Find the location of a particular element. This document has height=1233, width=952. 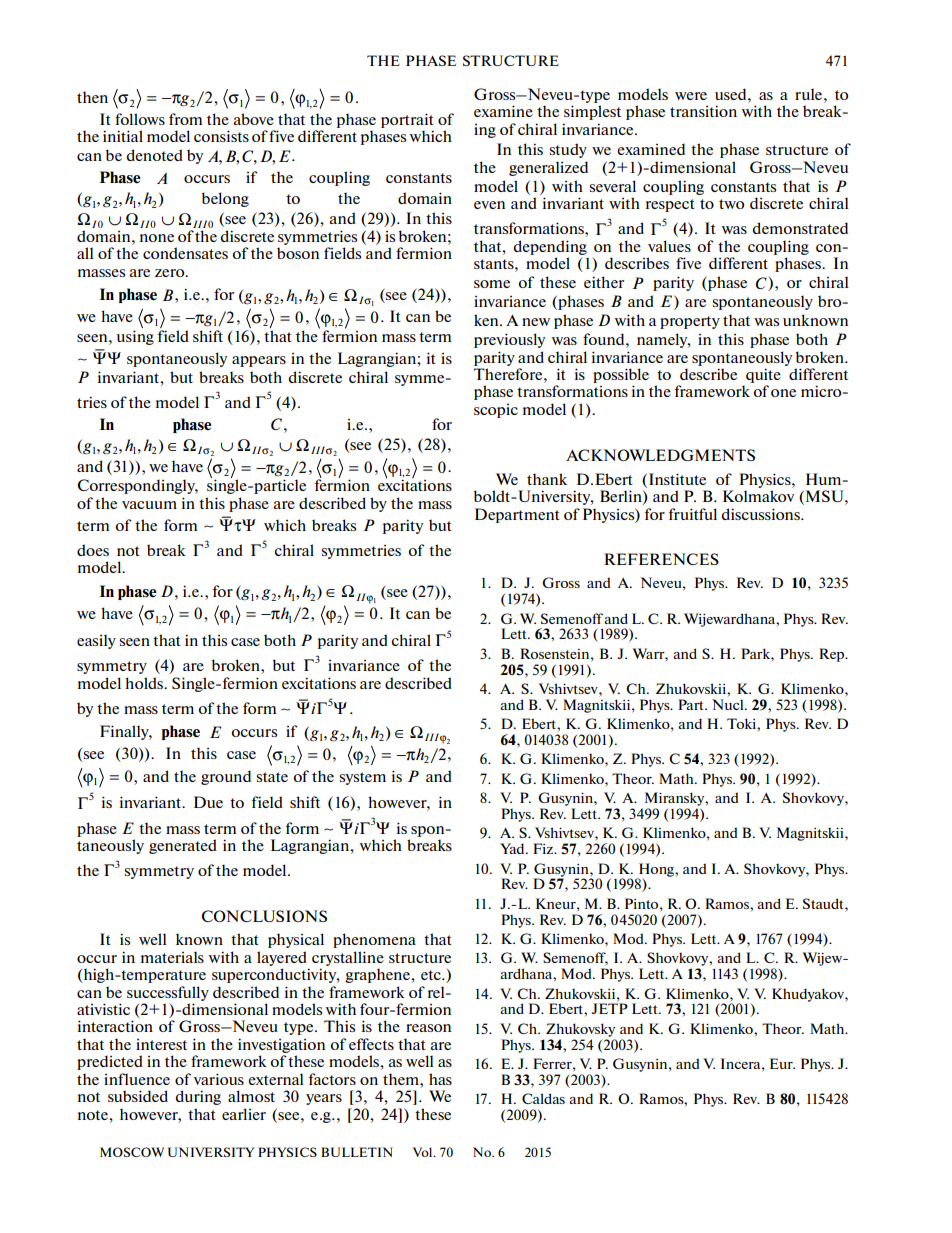

during is located at coordinates (198, 1097).
